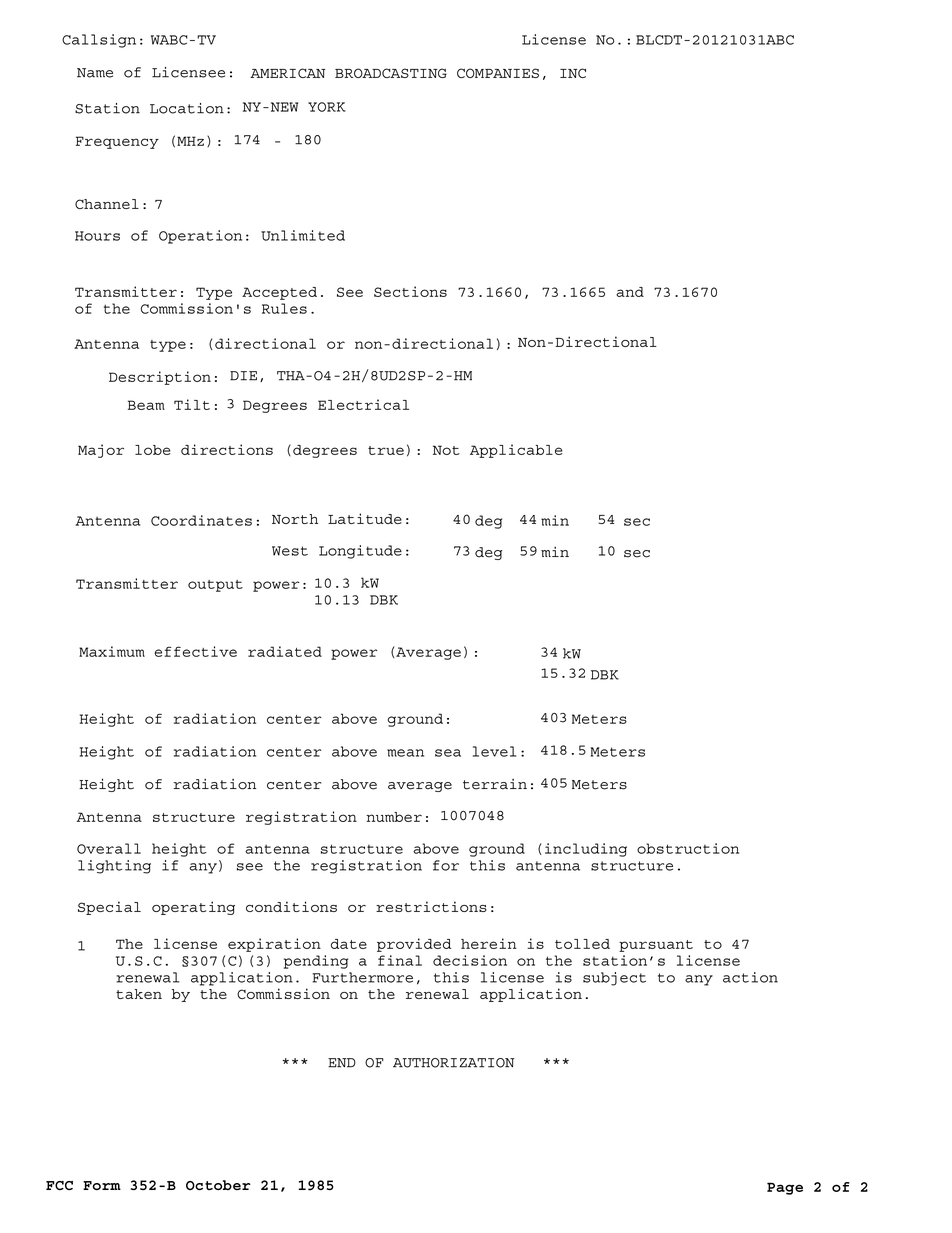  Describe the element at coordinates (102, 1185) in the screenshot. I see `Form` at that location.
